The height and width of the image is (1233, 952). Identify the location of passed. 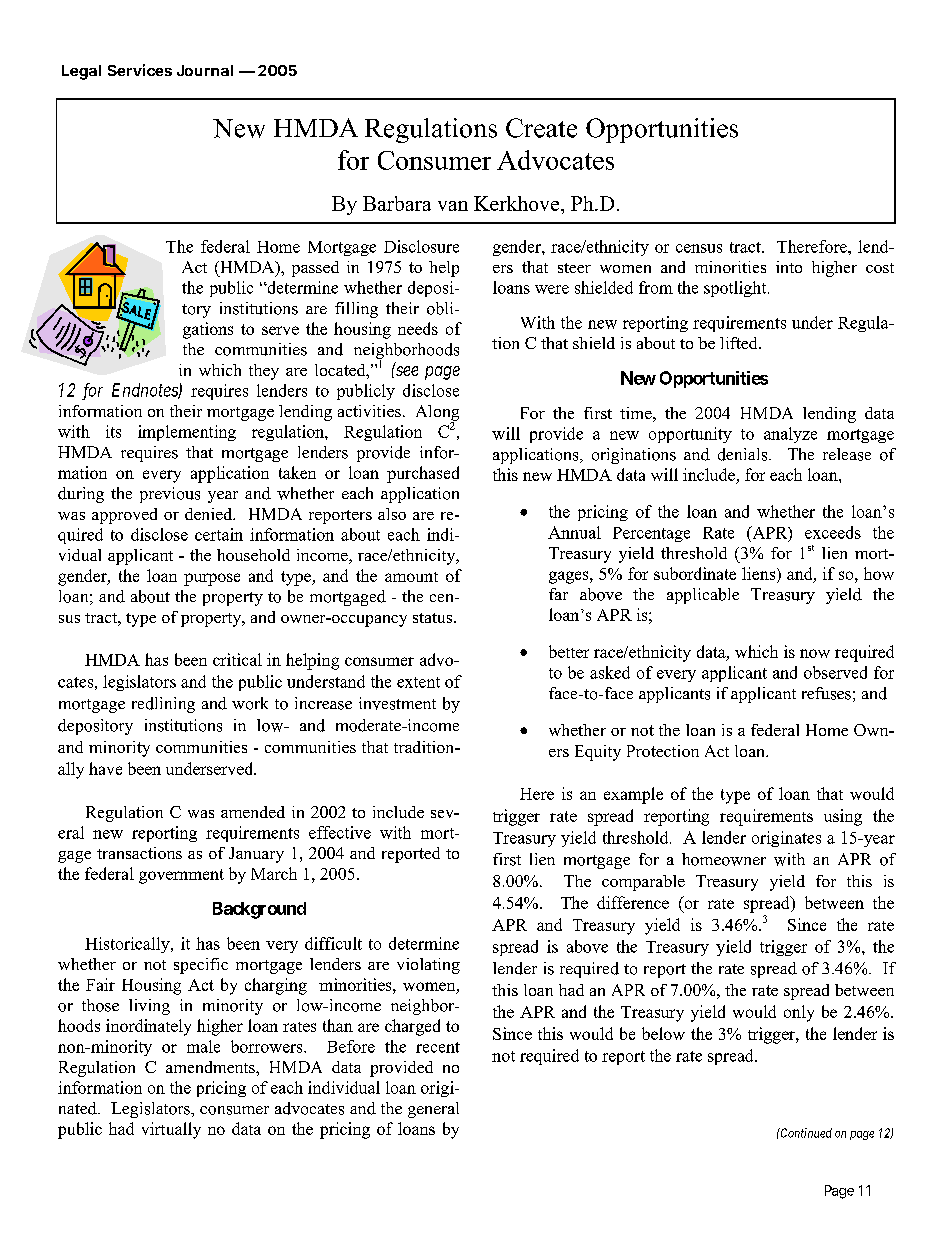
(315, 269).
